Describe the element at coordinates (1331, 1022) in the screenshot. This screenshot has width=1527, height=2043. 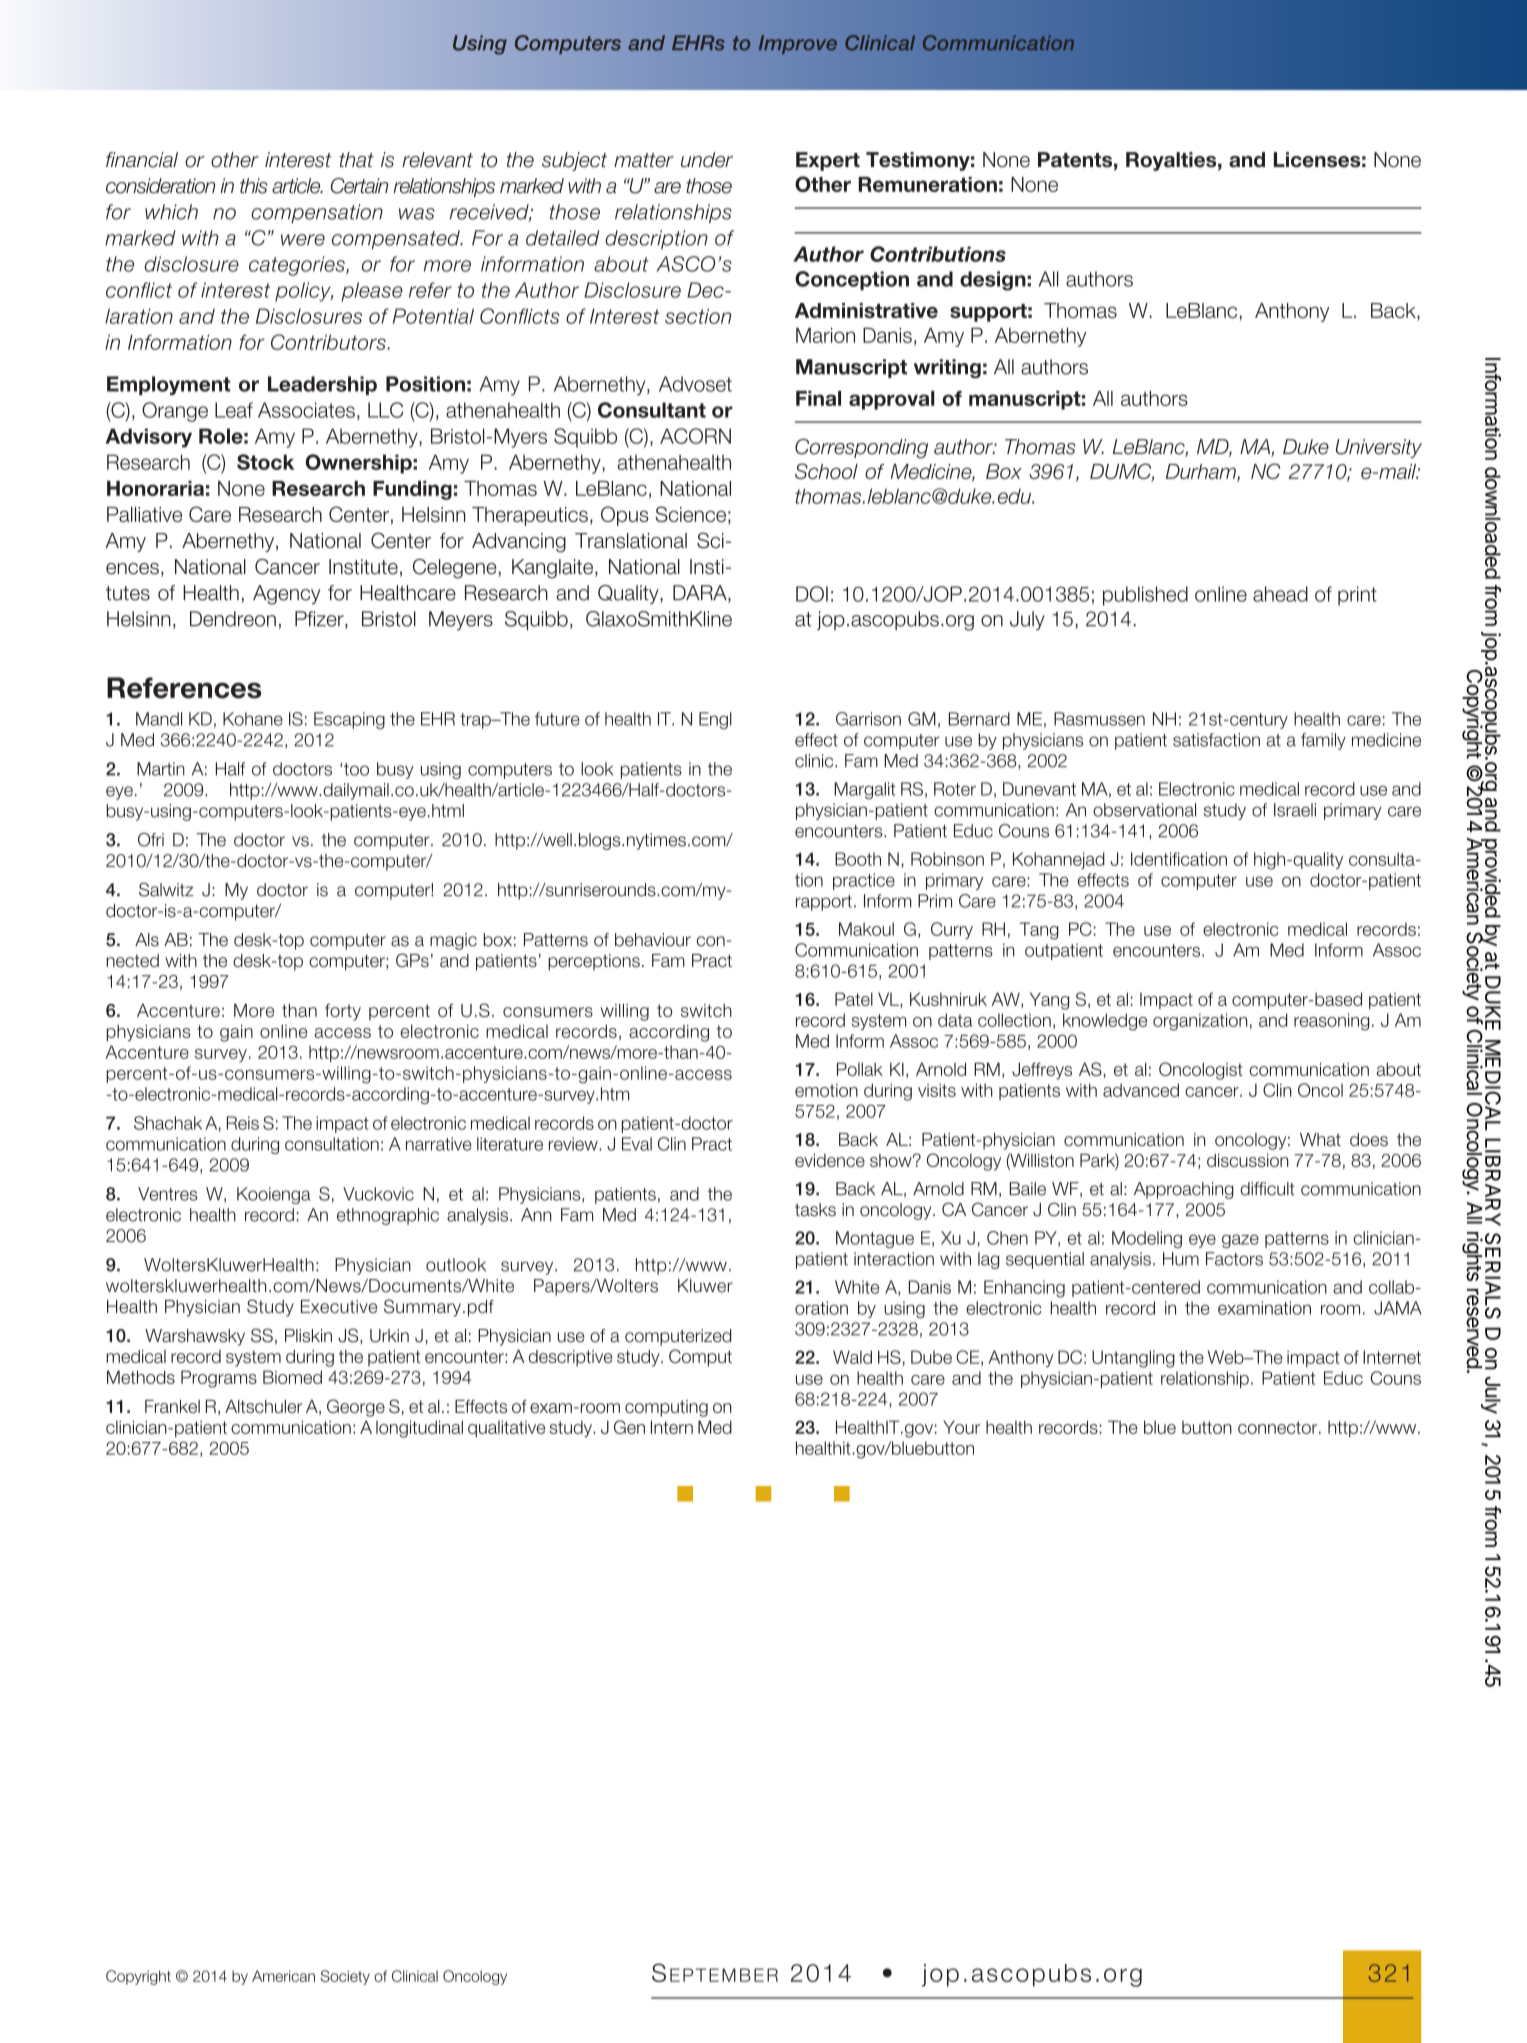
I see `reasoning` at that location.
